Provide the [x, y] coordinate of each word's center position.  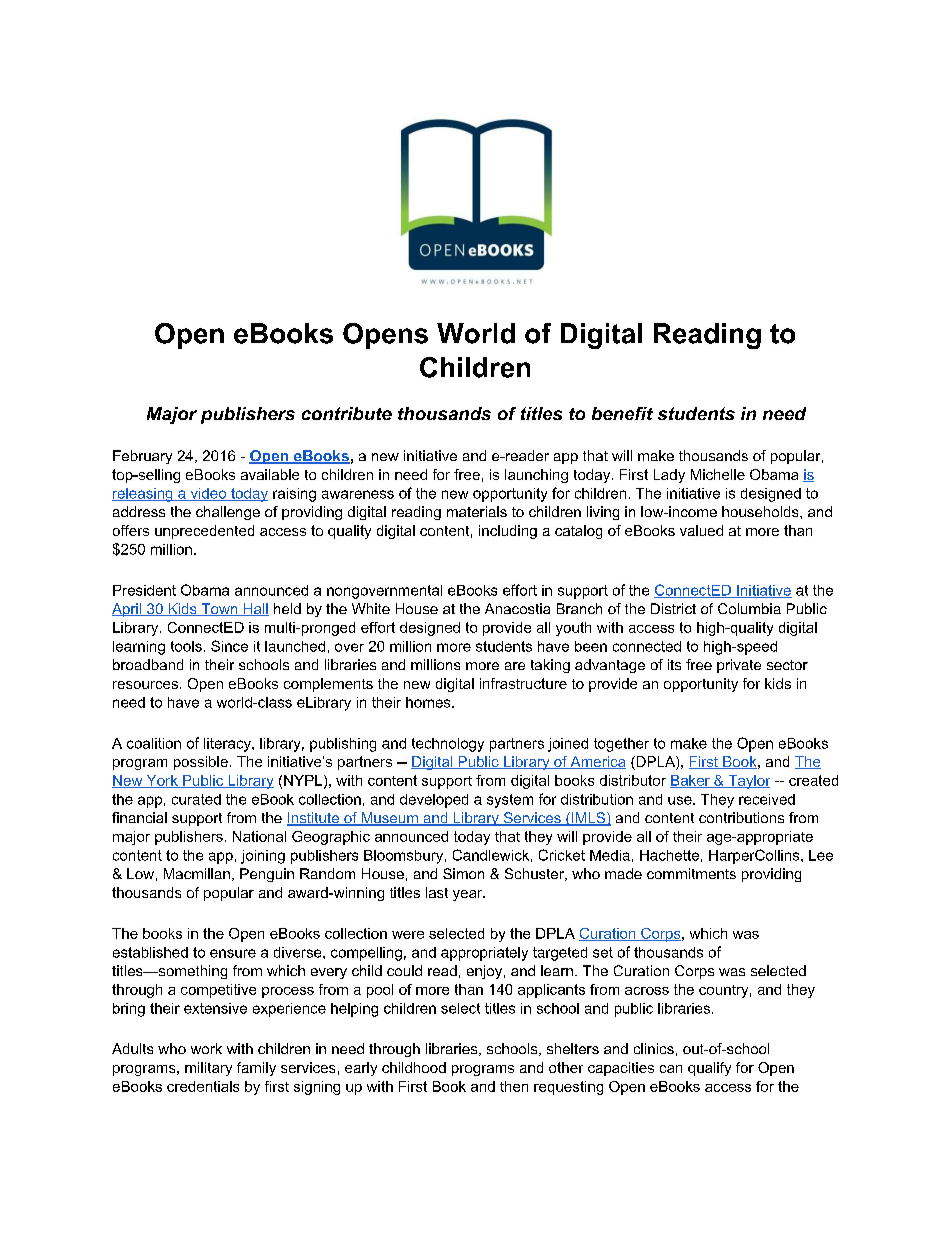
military [208, 1069]
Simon [463, 873]
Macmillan [197, 873]
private [739, 666]
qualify [709, 1069]
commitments [691, 873]
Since [229, 646]
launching [536, 476]
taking [550, 666]
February [142, 457]
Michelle [718, 474]
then [514, 1086]
